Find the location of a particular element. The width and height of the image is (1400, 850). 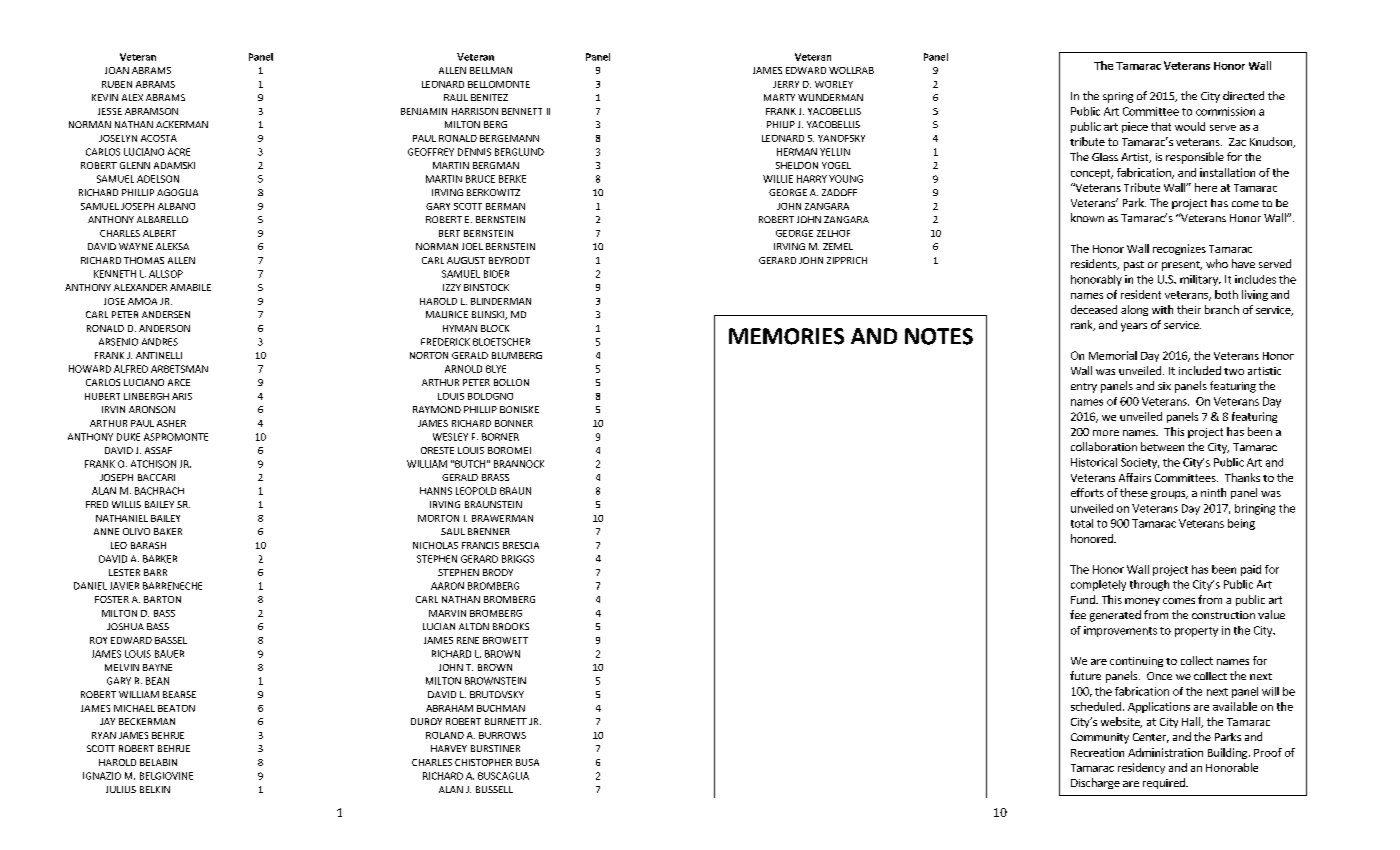

spring is located at coordinates (1118, 97).
